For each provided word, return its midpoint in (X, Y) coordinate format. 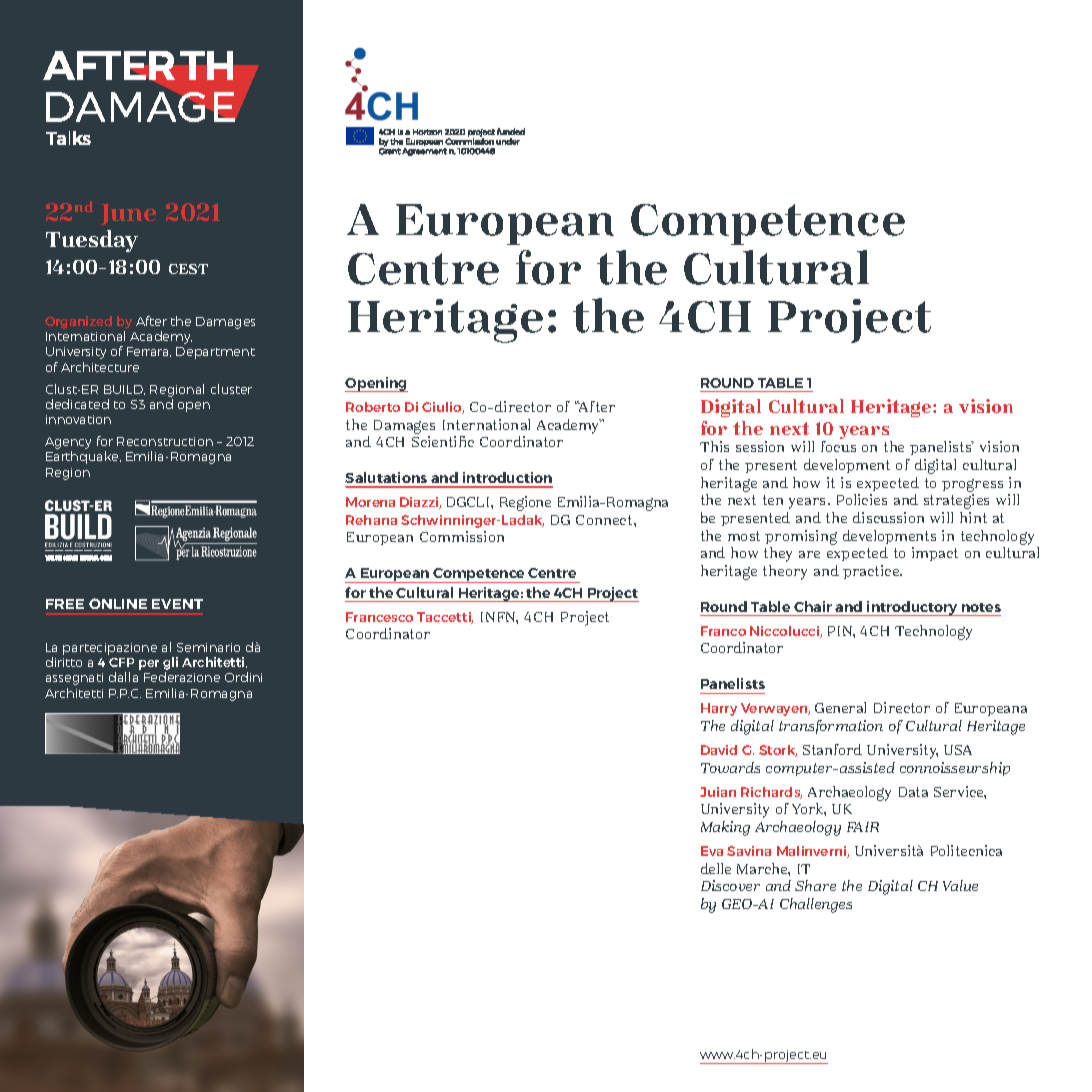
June (128, 214)
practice (872, 572)
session (760, 446)
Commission (462, 536)
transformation (831, 727)
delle (716, 868)
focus (838, 446)
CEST (188, 269)
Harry (719, 709)
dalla (123, 677)
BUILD (124, 390)
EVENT (177, 604)
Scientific (443, 441)
